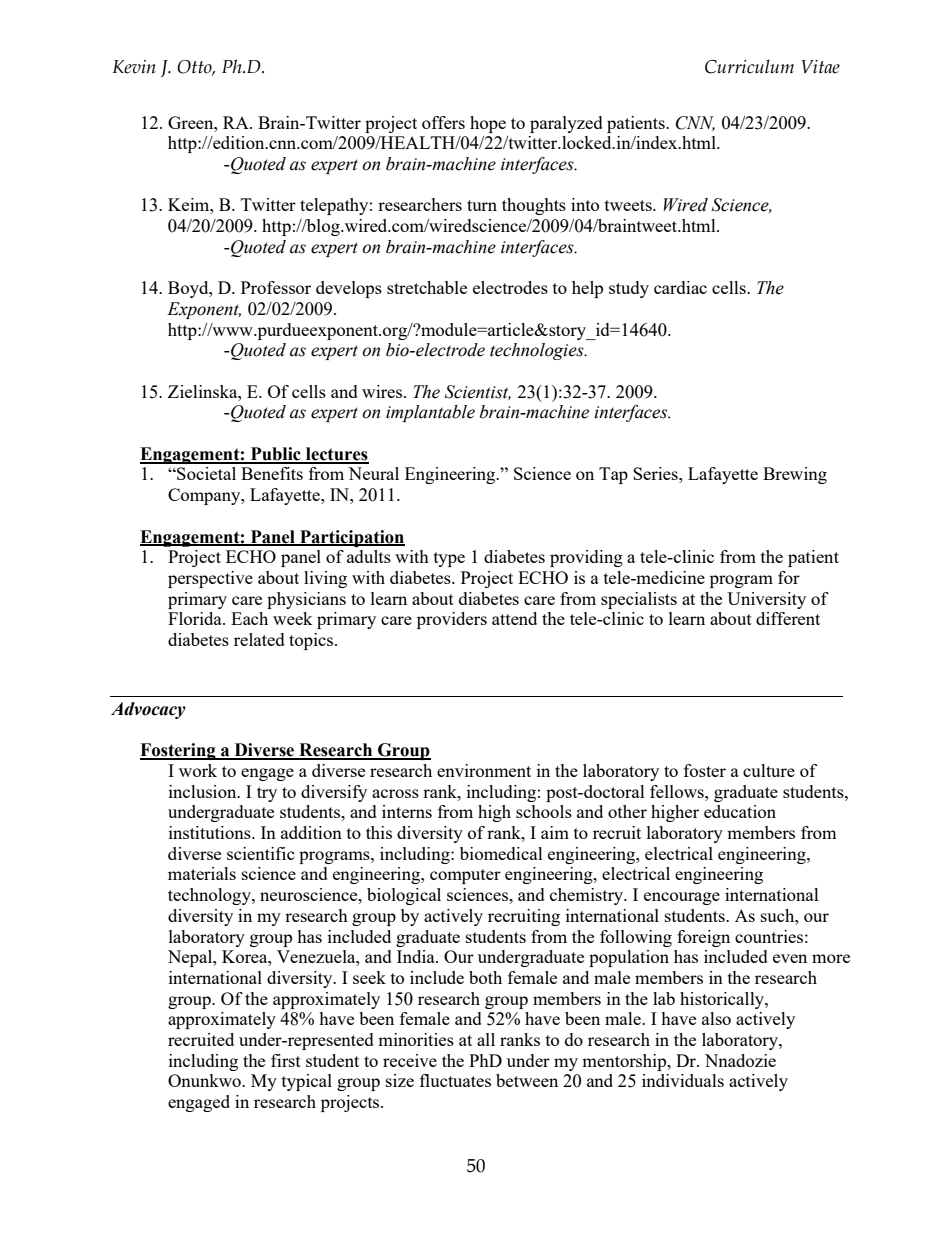 Image resolution: width=952 pixels, height=1233 pixels. Describe the element at coordinates (488, 124) in the screenshot. I see `hope` at that location.
